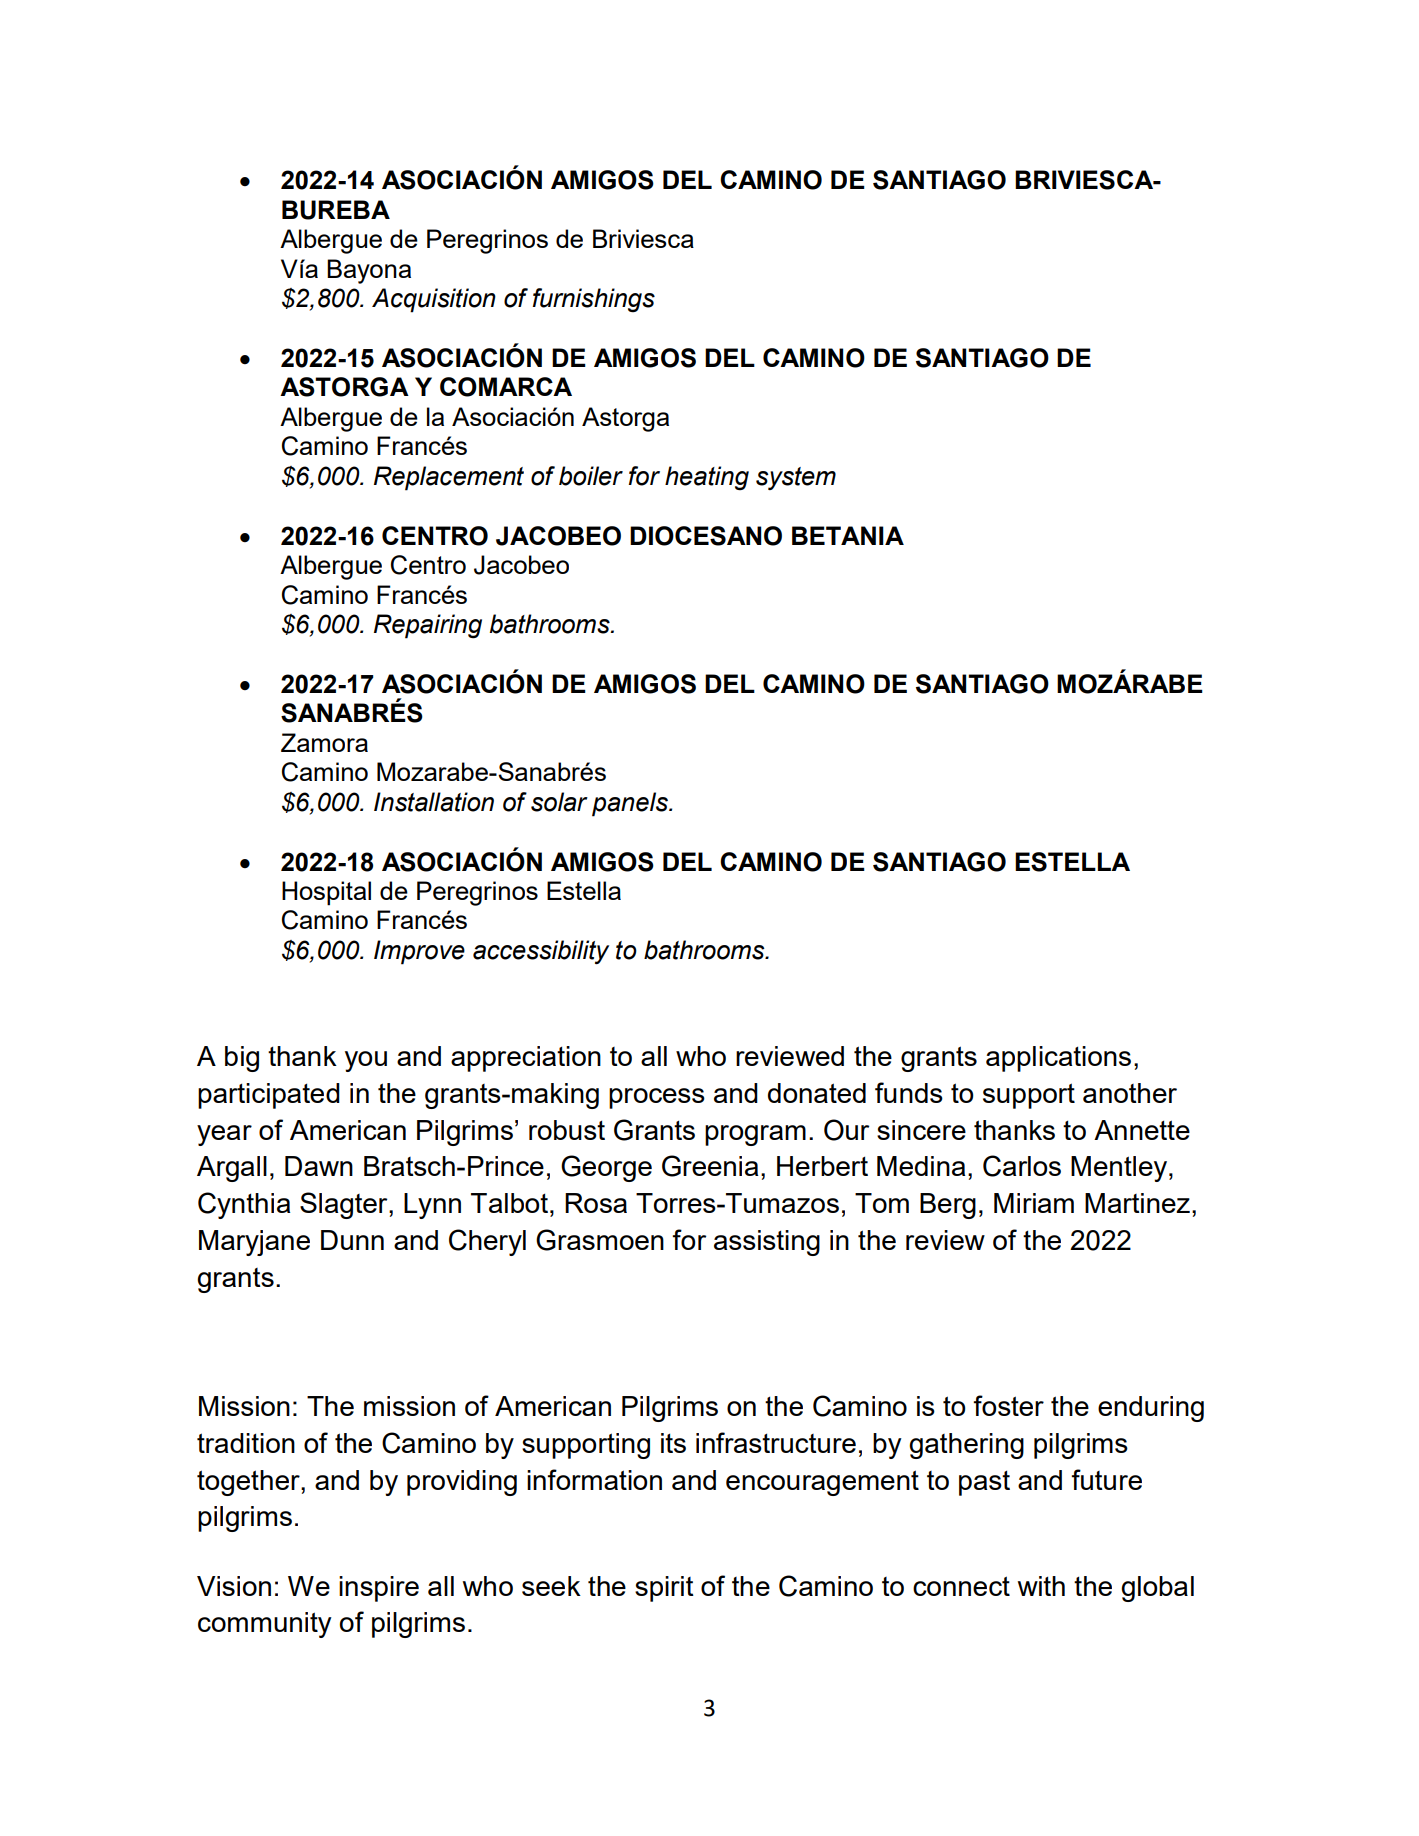 The image size is (1419, 1836). What do you see at coordinates (796, 478) in the image?
I see `system` at bounding box center [796, 478].
